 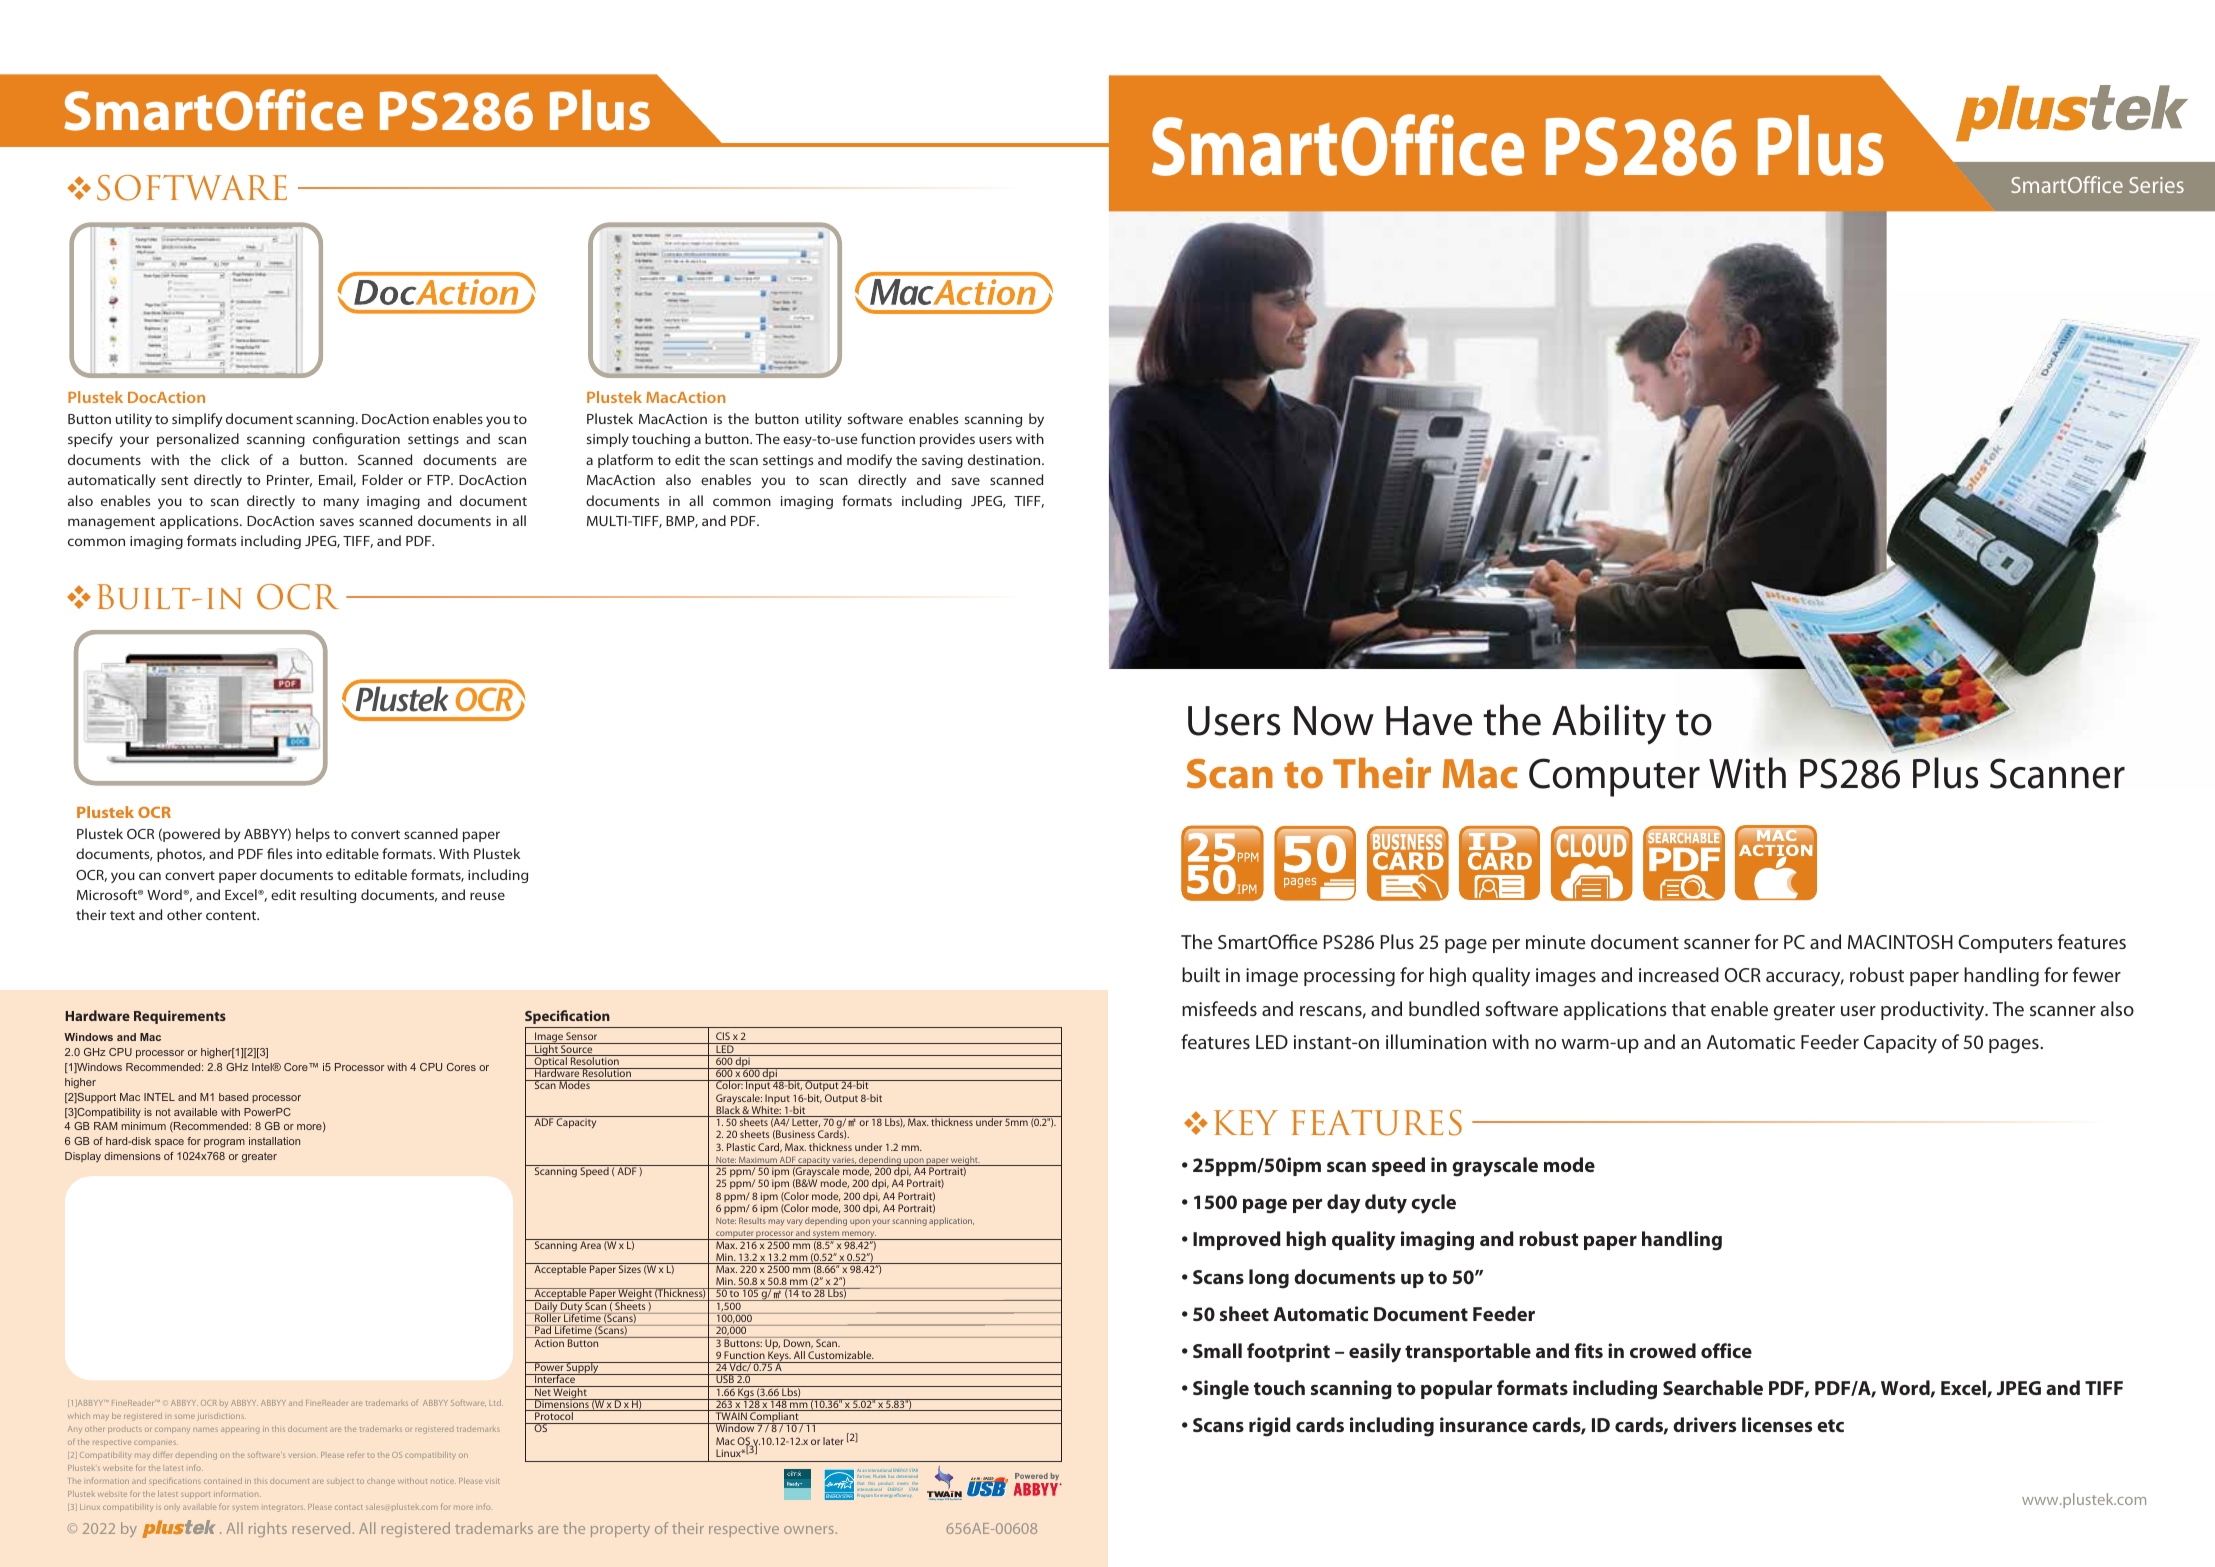 I want to click on provides, so click(x=947, y=440).
